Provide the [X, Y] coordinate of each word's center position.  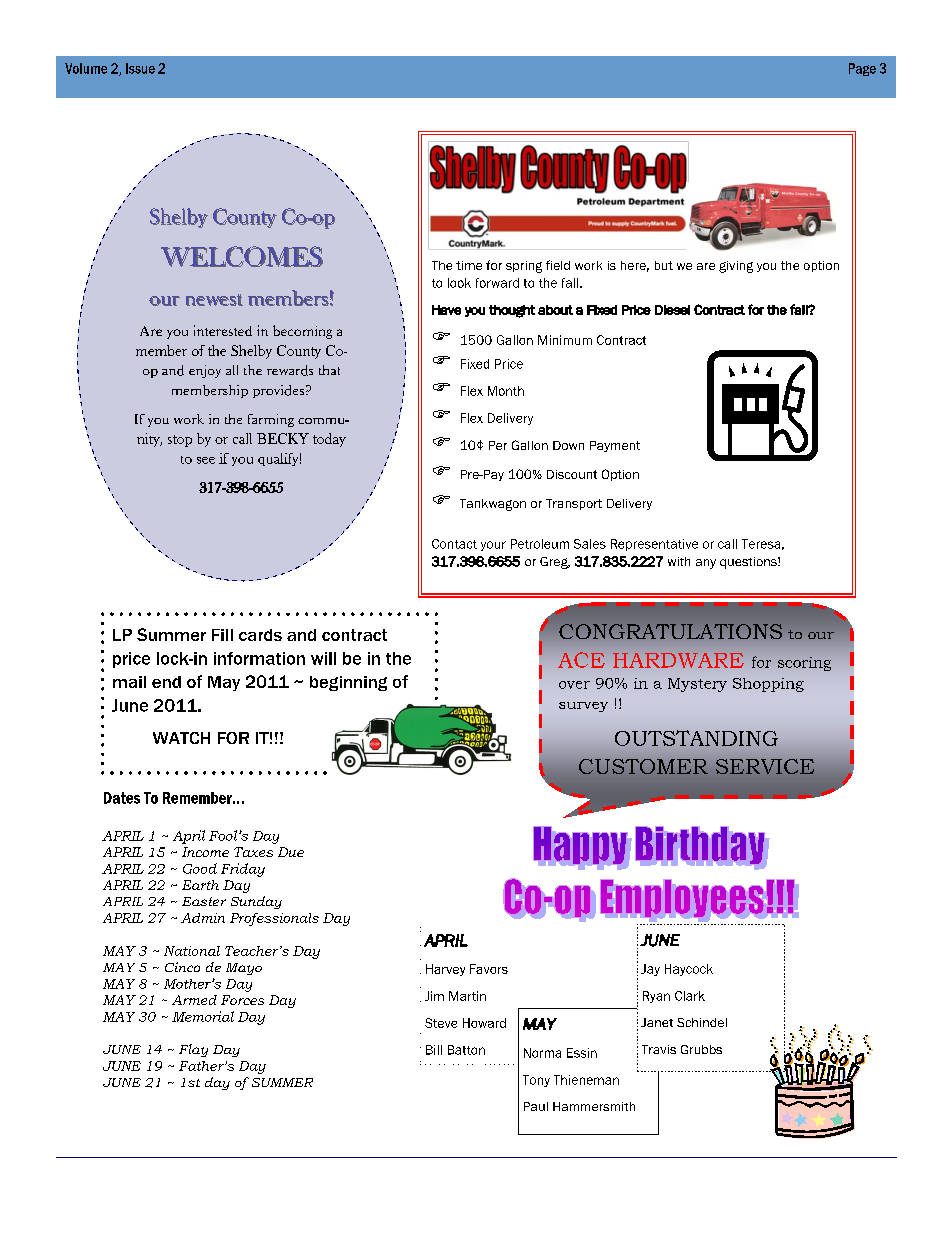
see [206, 460]
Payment [615, 446]
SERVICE [765, 766]
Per [498, 445]
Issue [140, 68]
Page [862, 69]
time [469, 265]
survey [583, 707]
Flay [193, 1050]
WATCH [181, 738]
